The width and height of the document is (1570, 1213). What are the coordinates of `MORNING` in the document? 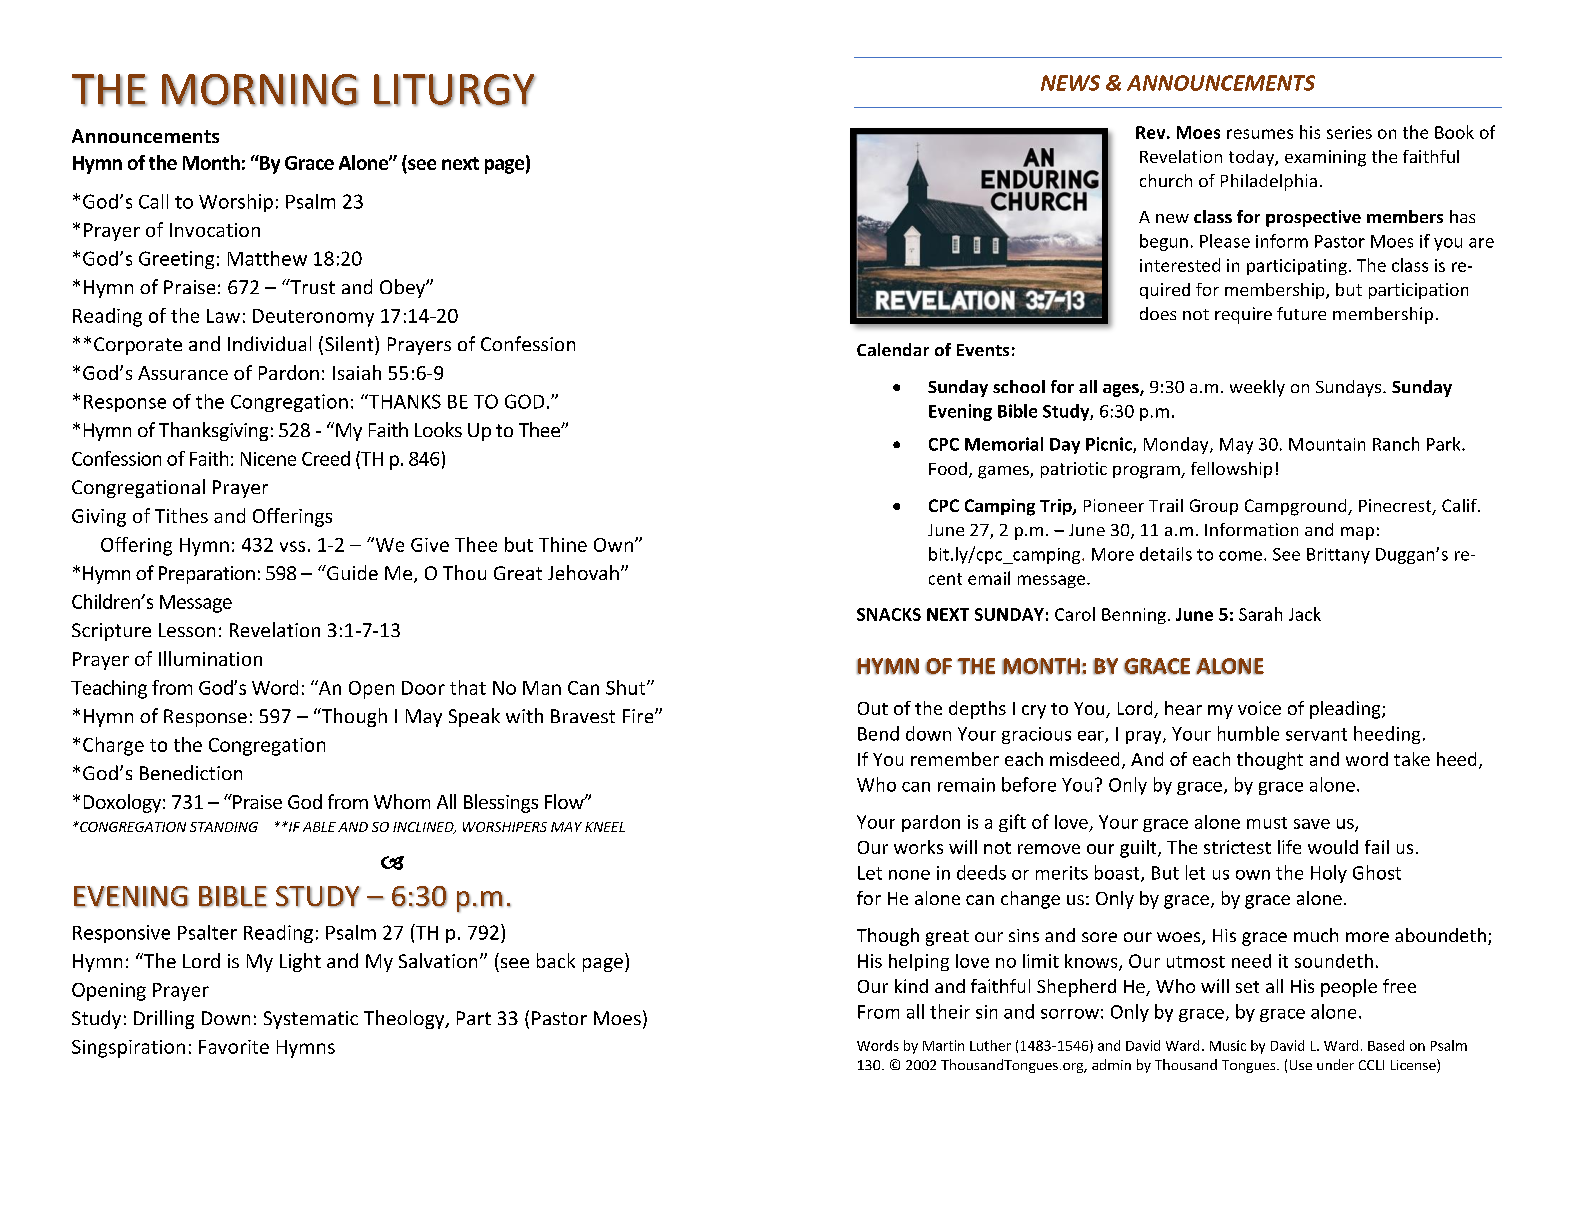 It's located at (260, 90).
